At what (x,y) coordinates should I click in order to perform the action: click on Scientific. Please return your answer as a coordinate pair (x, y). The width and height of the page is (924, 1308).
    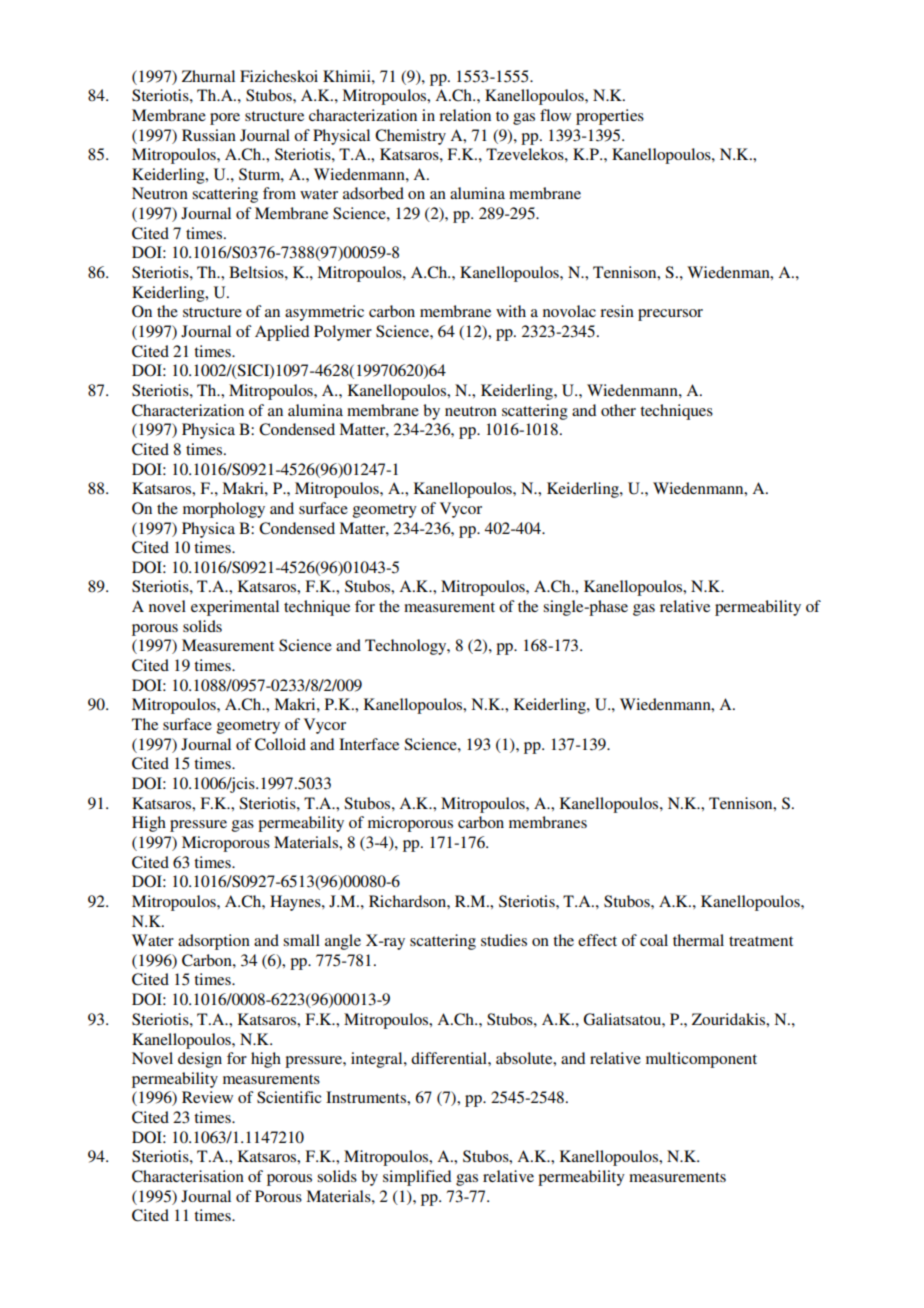
    Looking at the image, I should click on (289, 1097).
